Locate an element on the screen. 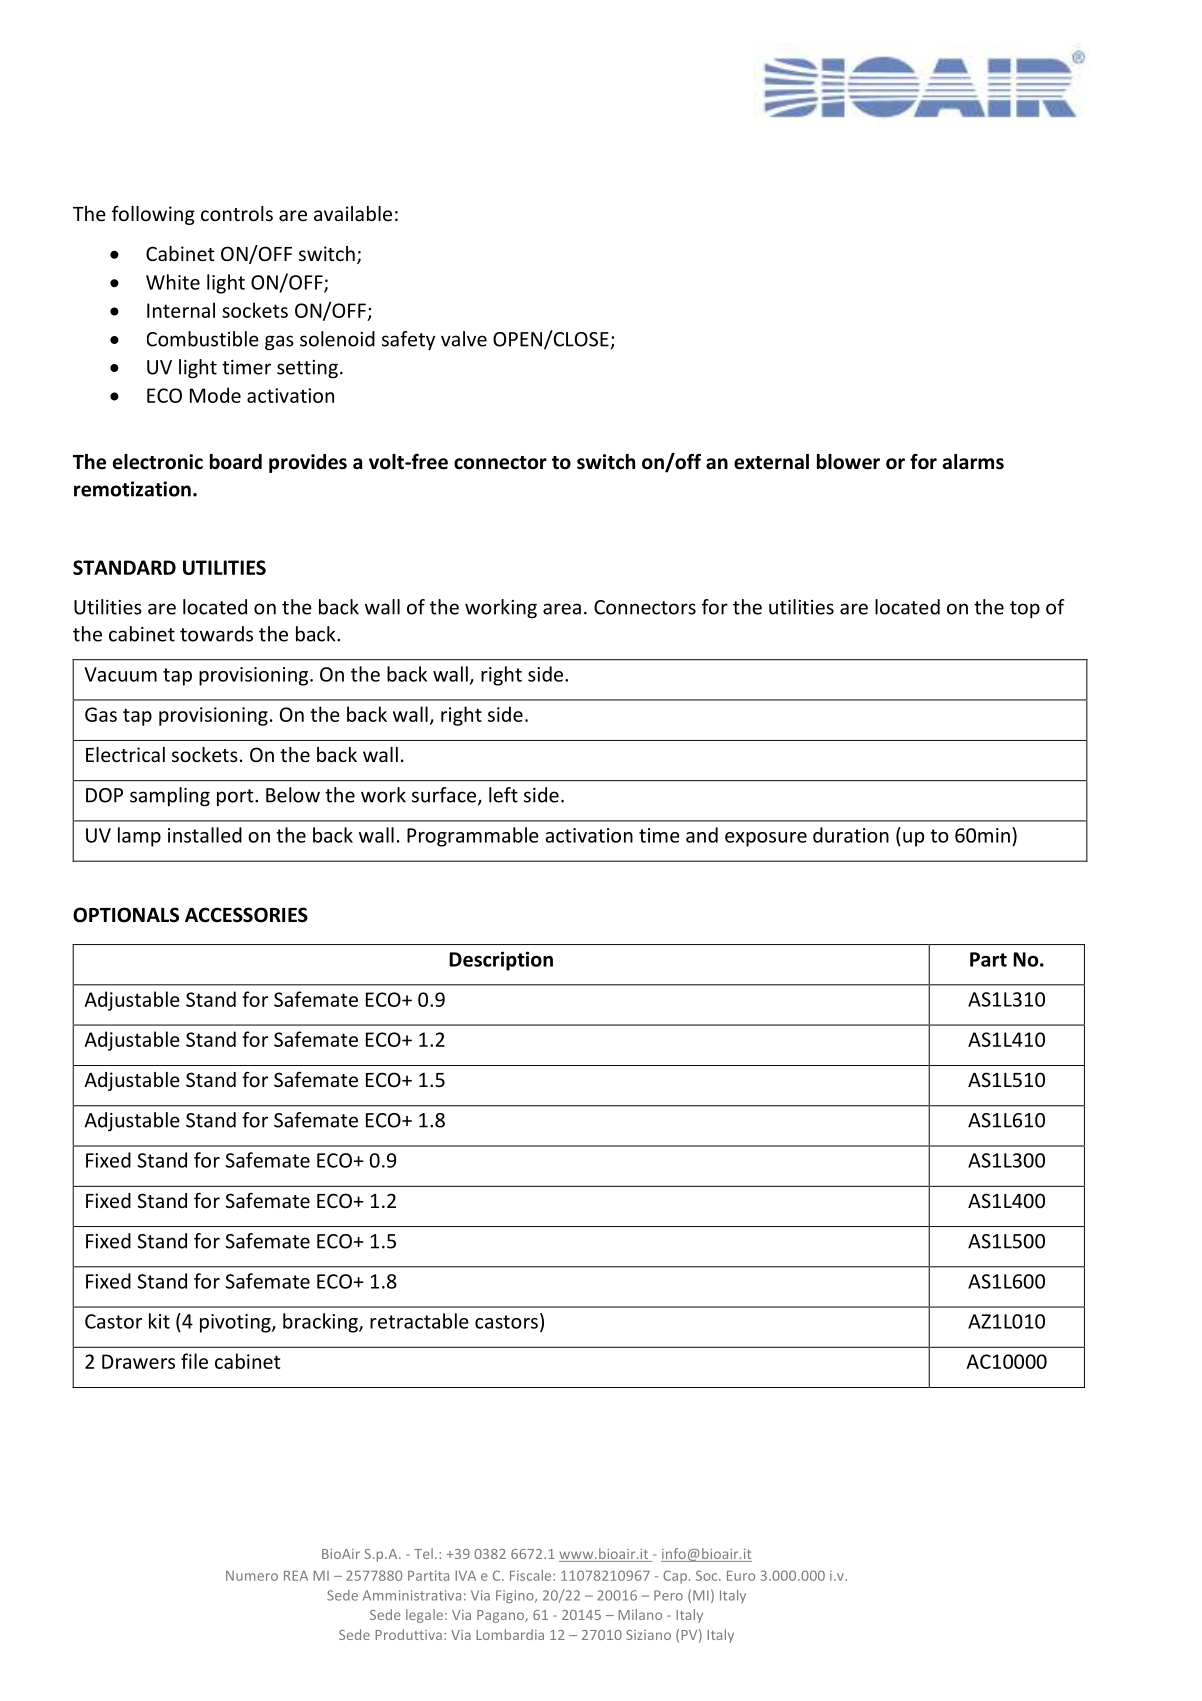 This screenshot has height=1701, width=1202. Euro is located at coordinates (741, 1576).
